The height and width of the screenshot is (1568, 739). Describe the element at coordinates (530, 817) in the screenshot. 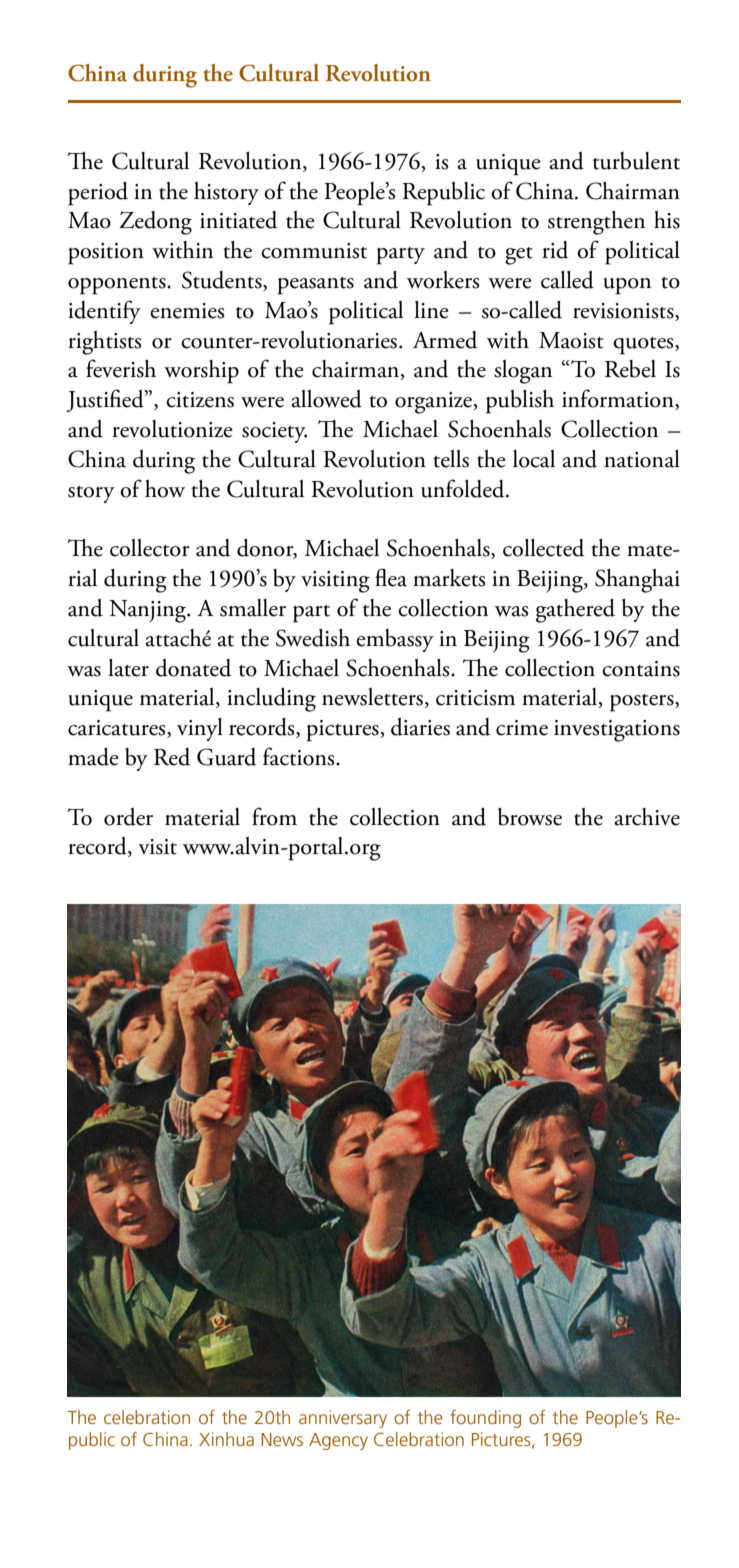

I see `browse` at that location.
